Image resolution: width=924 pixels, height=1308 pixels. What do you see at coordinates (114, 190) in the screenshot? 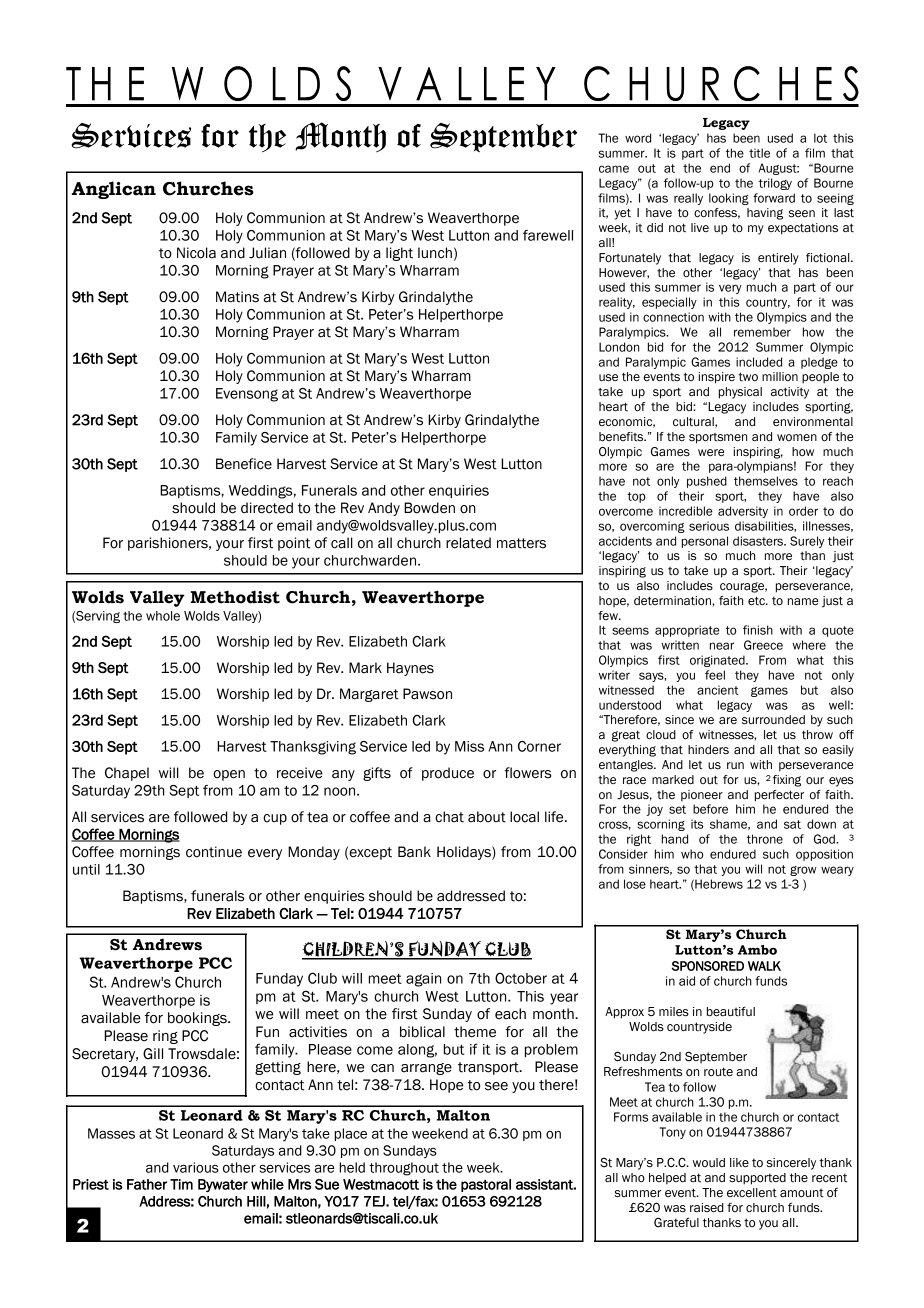
I see `Anglican` at bounding box center [114, 190].
